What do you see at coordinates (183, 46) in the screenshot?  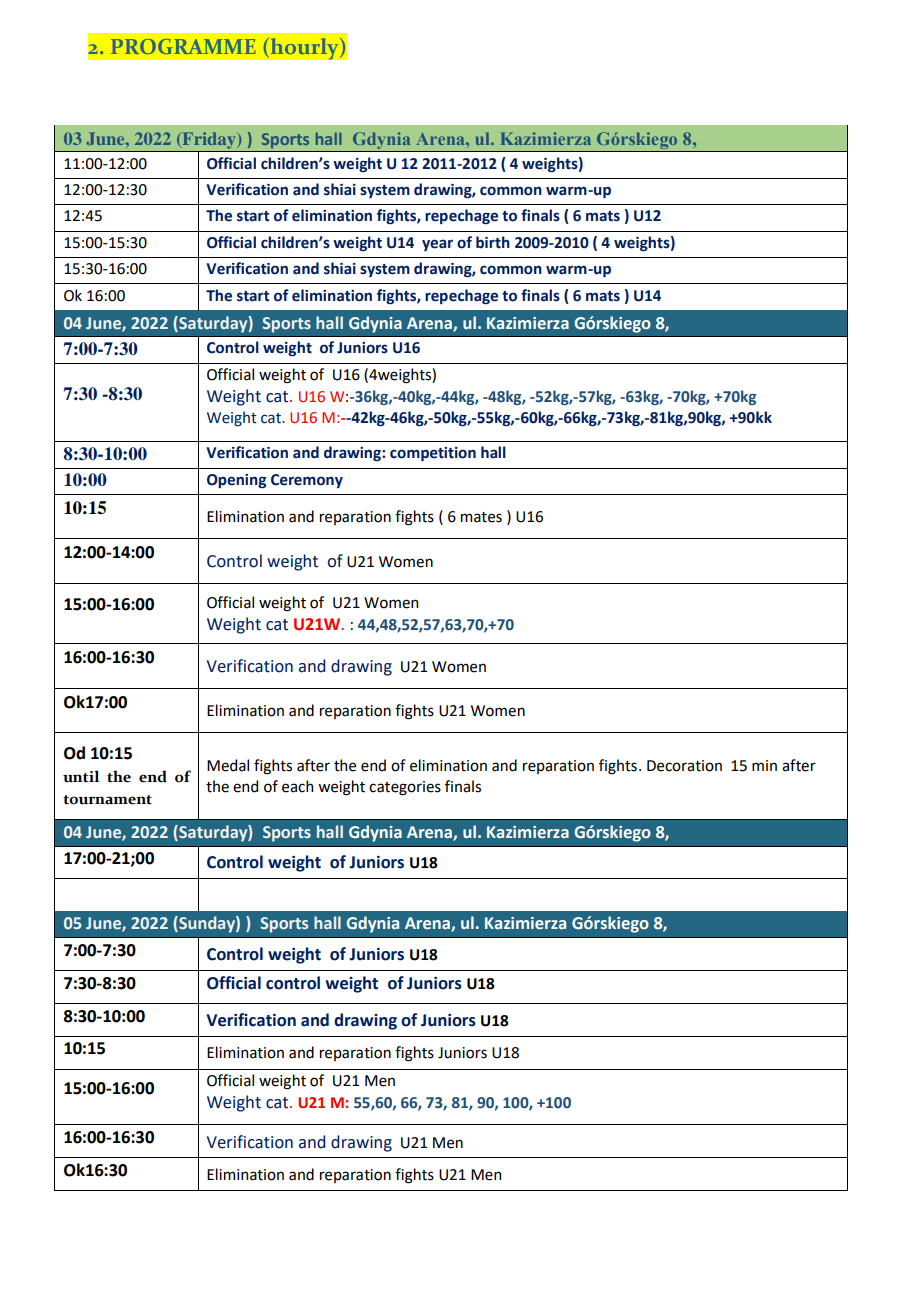 I see `PROGRAMME` at bounding box center [183, 46].
